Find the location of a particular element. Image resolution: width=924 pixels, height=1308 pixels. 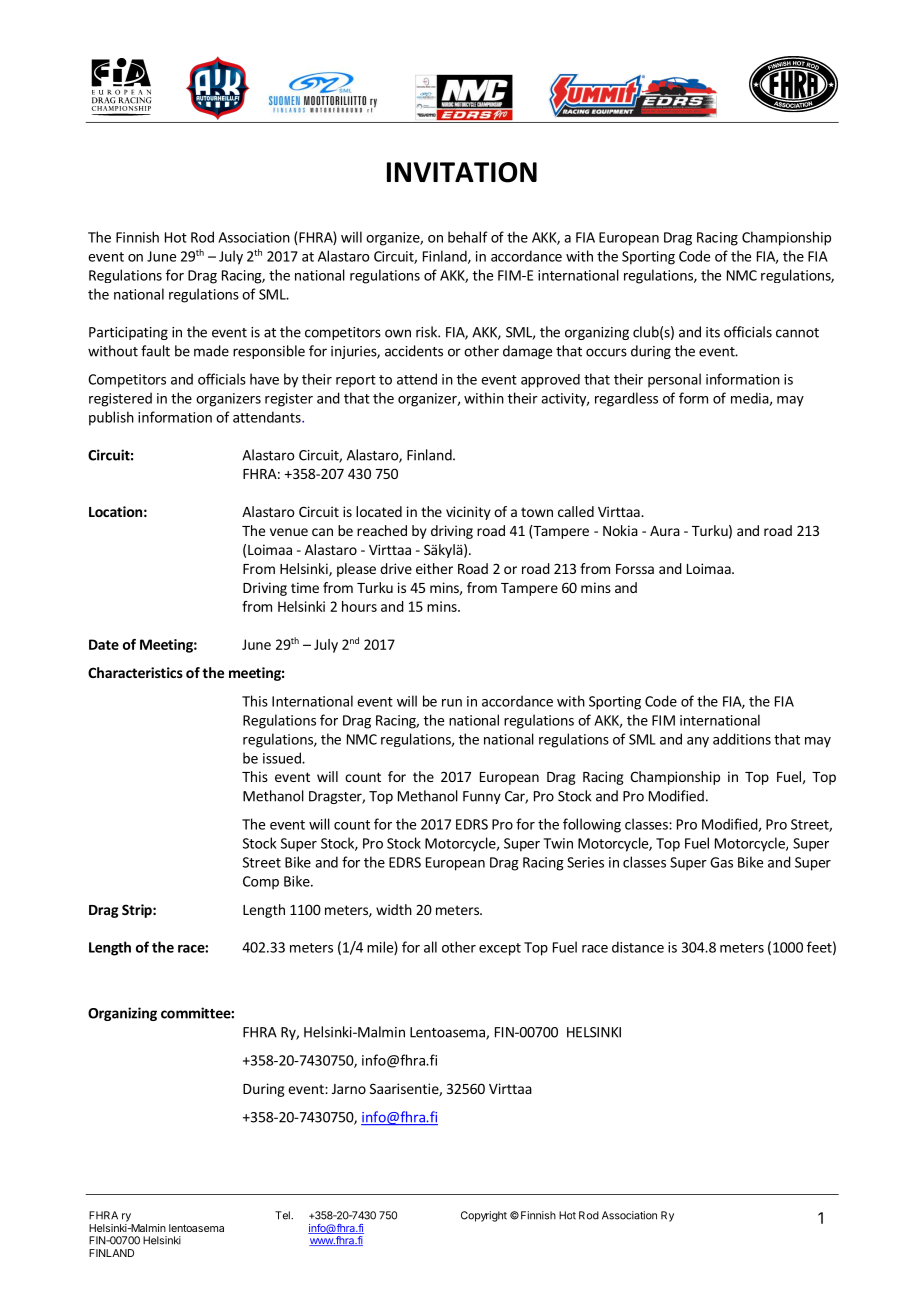

Gas is located at coordinates (721, 862).
